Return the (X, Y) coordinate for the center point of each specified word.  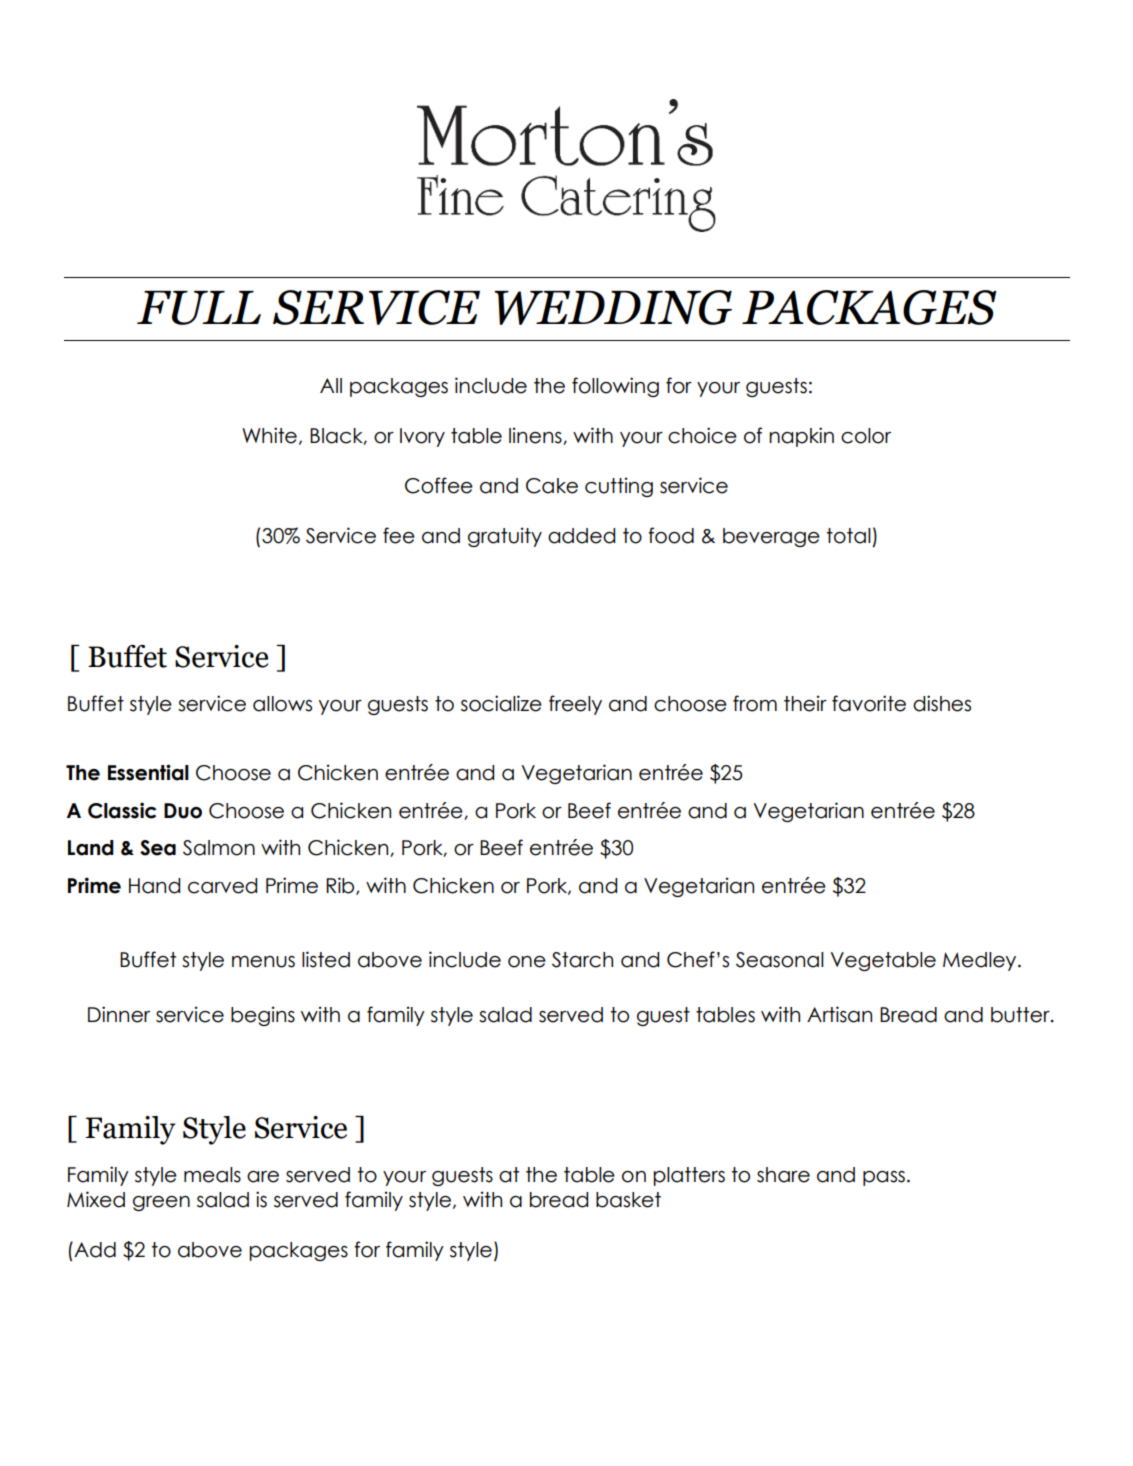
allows (282, 704)
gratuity (505, 537)
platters (689, 1176)
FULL (199, 308)
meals (212, 1175)
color (866, 436)
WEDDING (613, 307)
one (527, 962)
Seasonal (780, 960)
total (848, 536)
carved (222, 886)
